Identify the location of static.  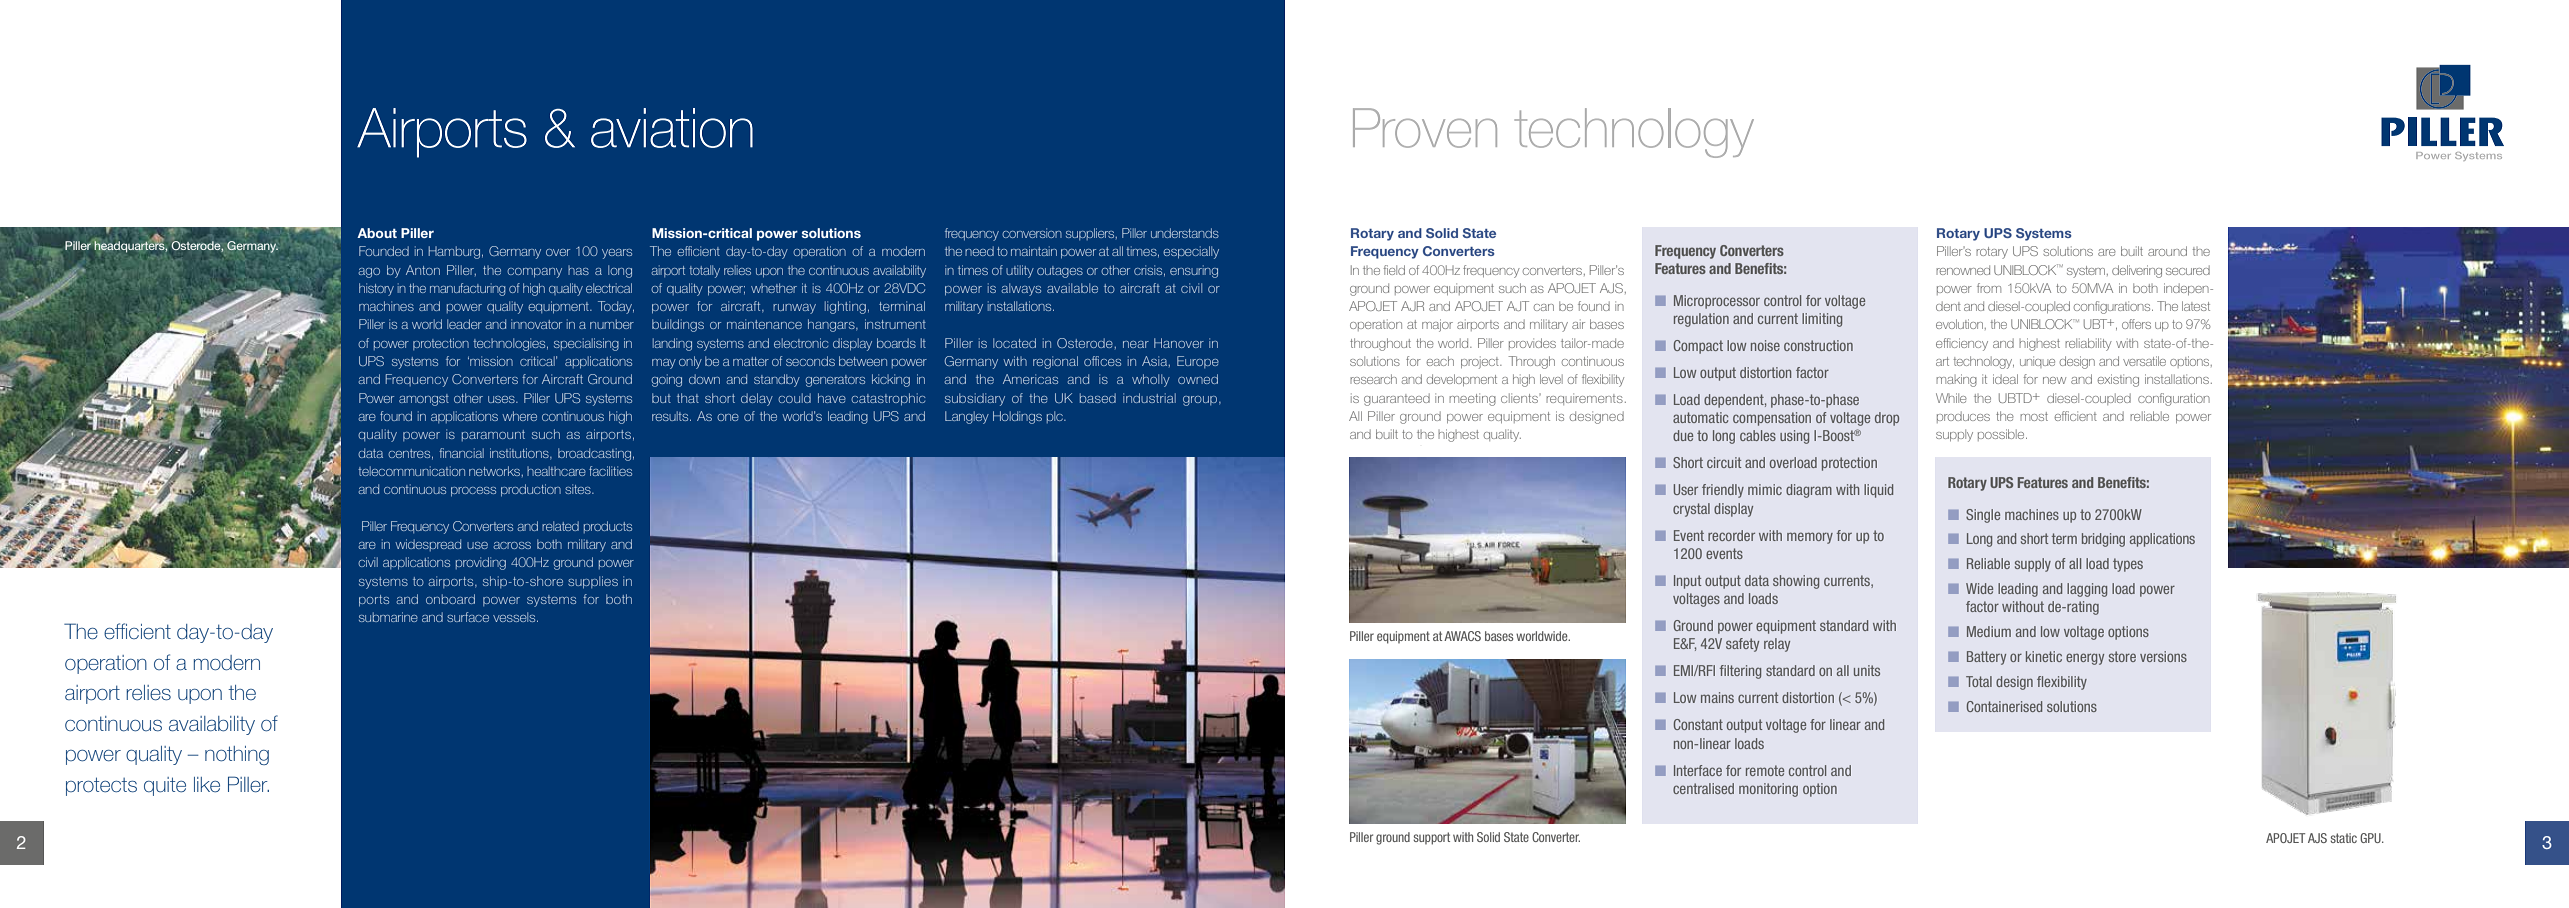
(2343, 838).
